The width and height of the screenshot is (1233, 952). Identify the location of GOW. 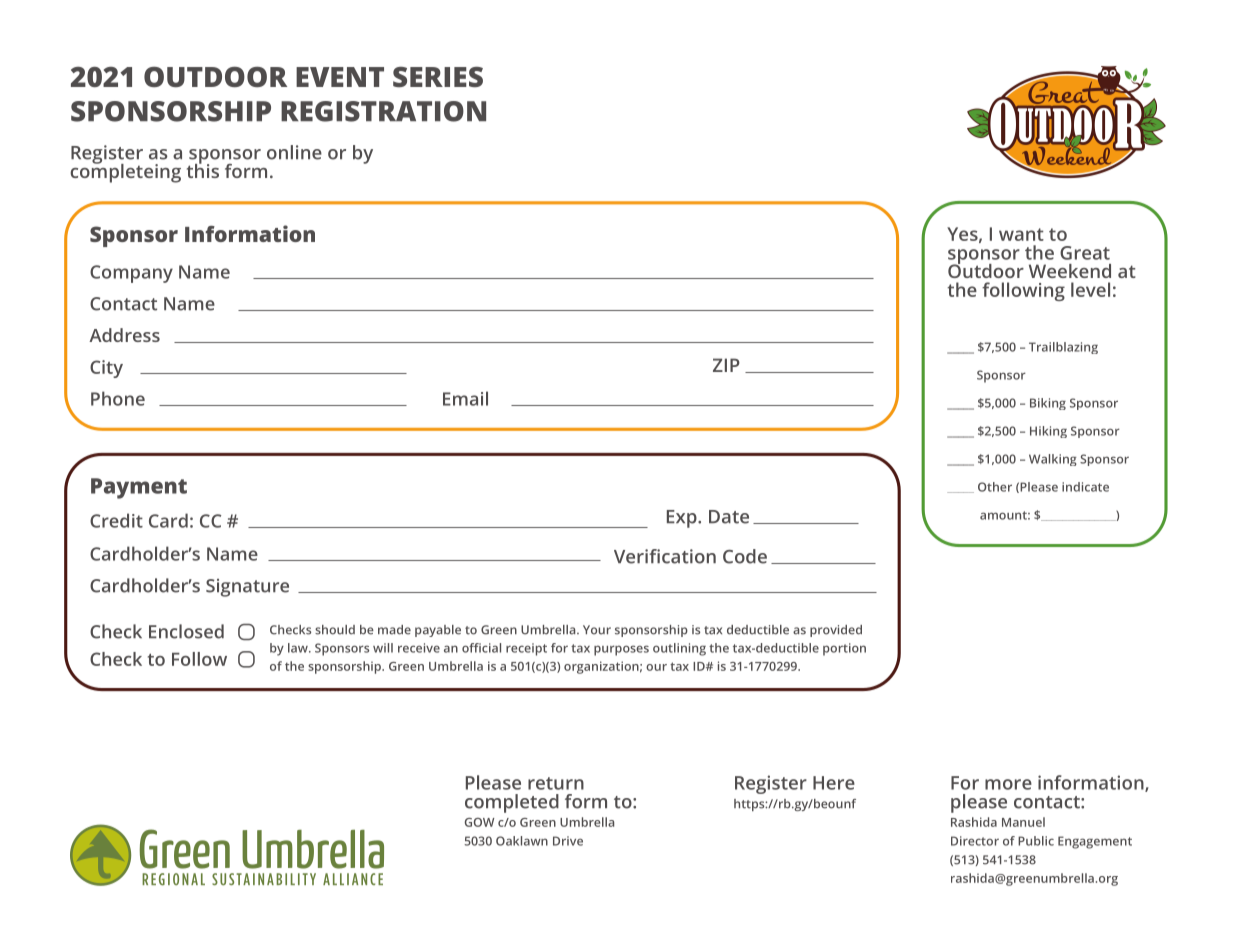
(479, 822).
